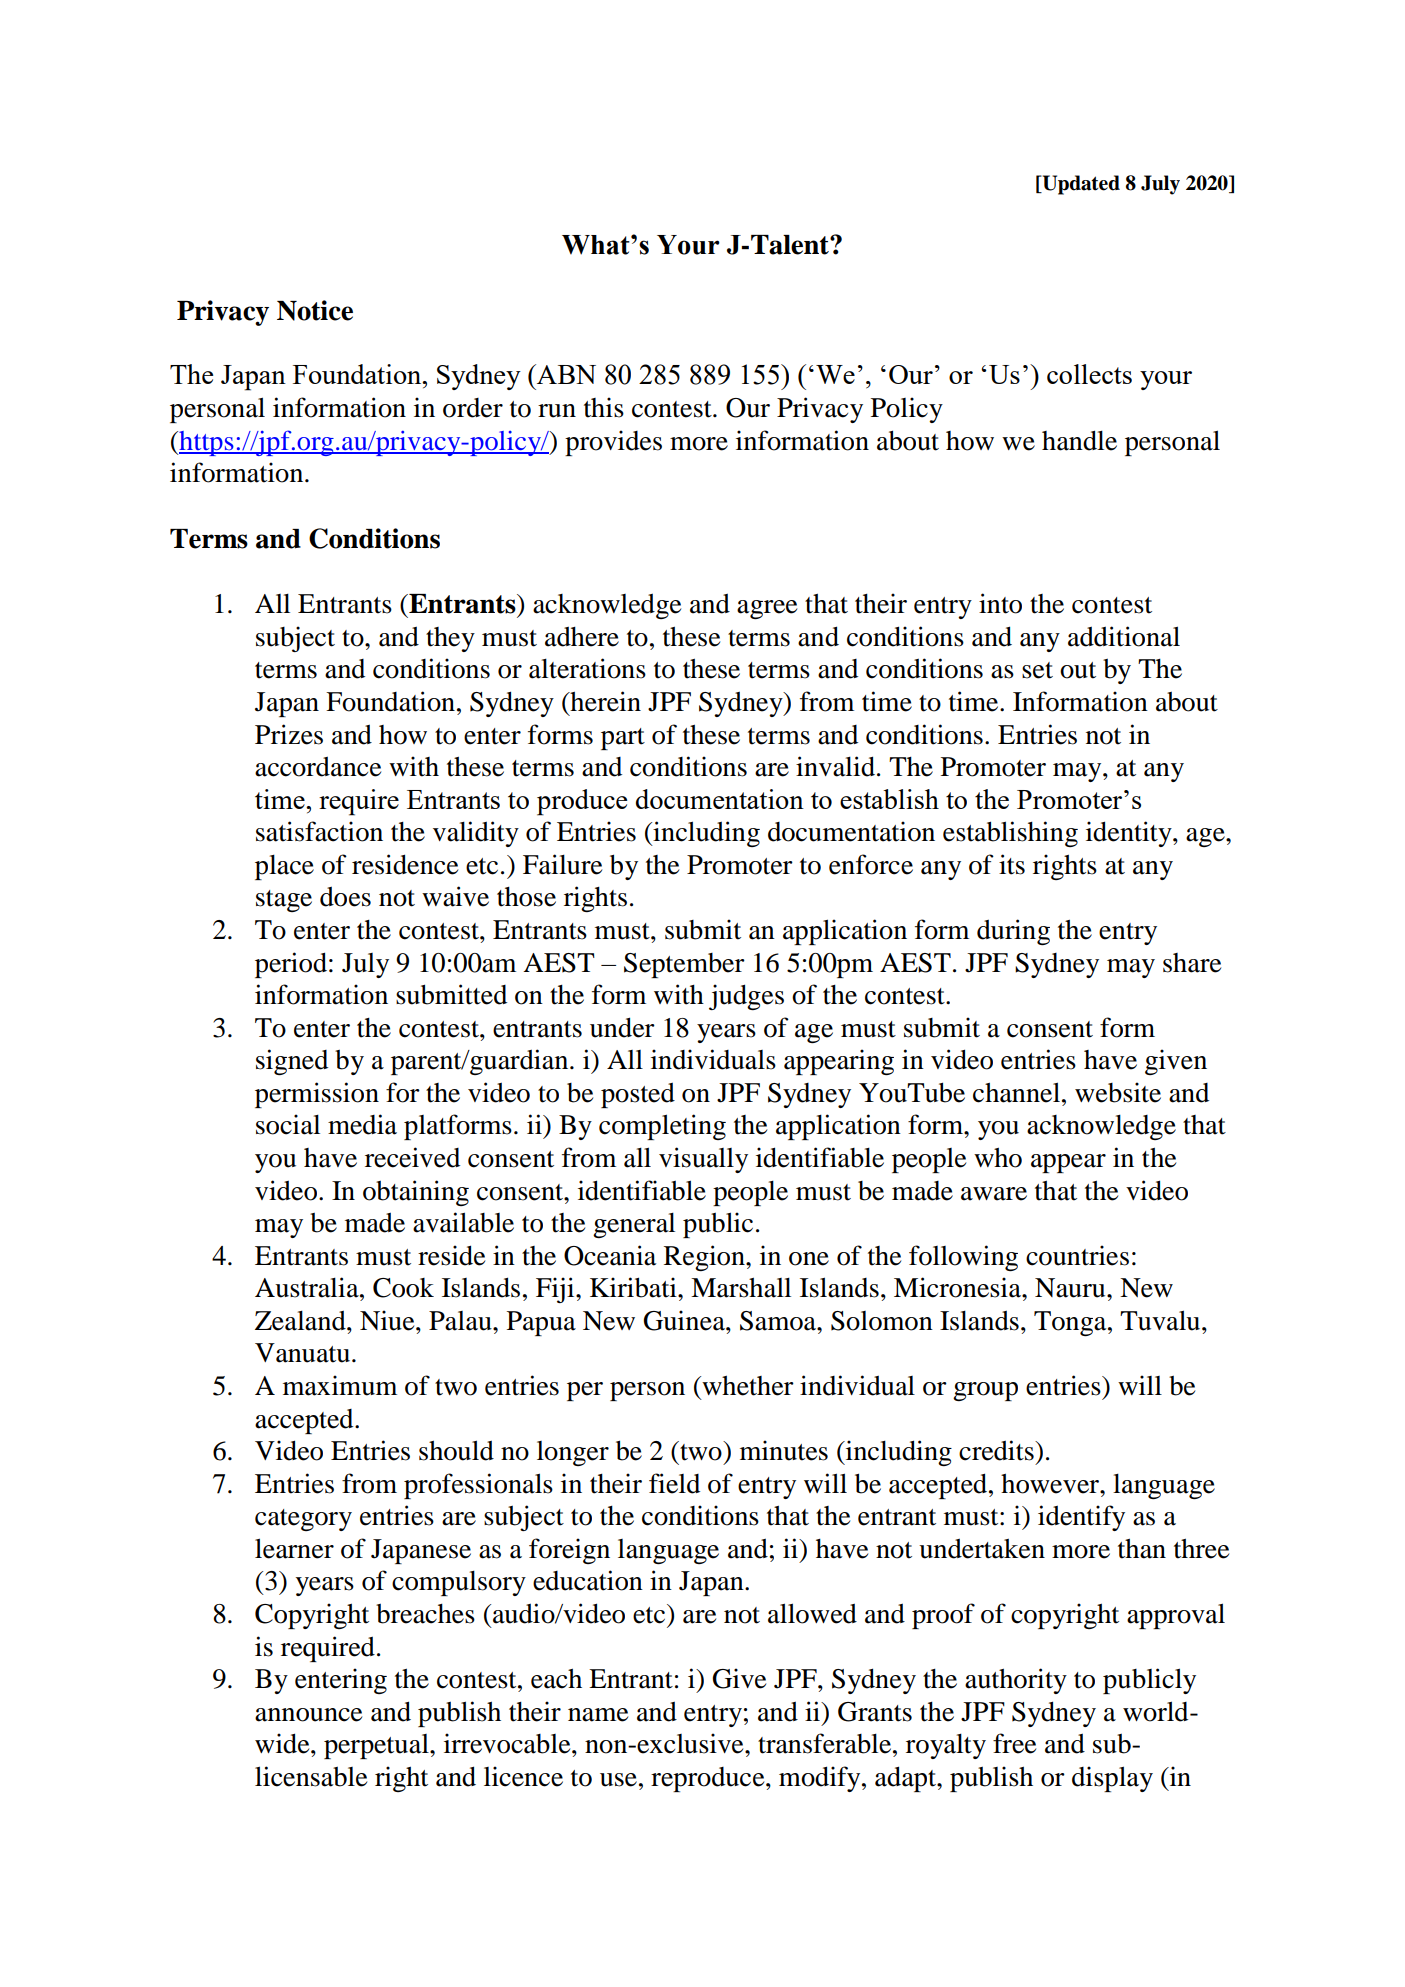 The height and width of the document is (1987, 1405). Describe the element at coordinates (416, 1193) in the document. I see `obtaining` at that location.
